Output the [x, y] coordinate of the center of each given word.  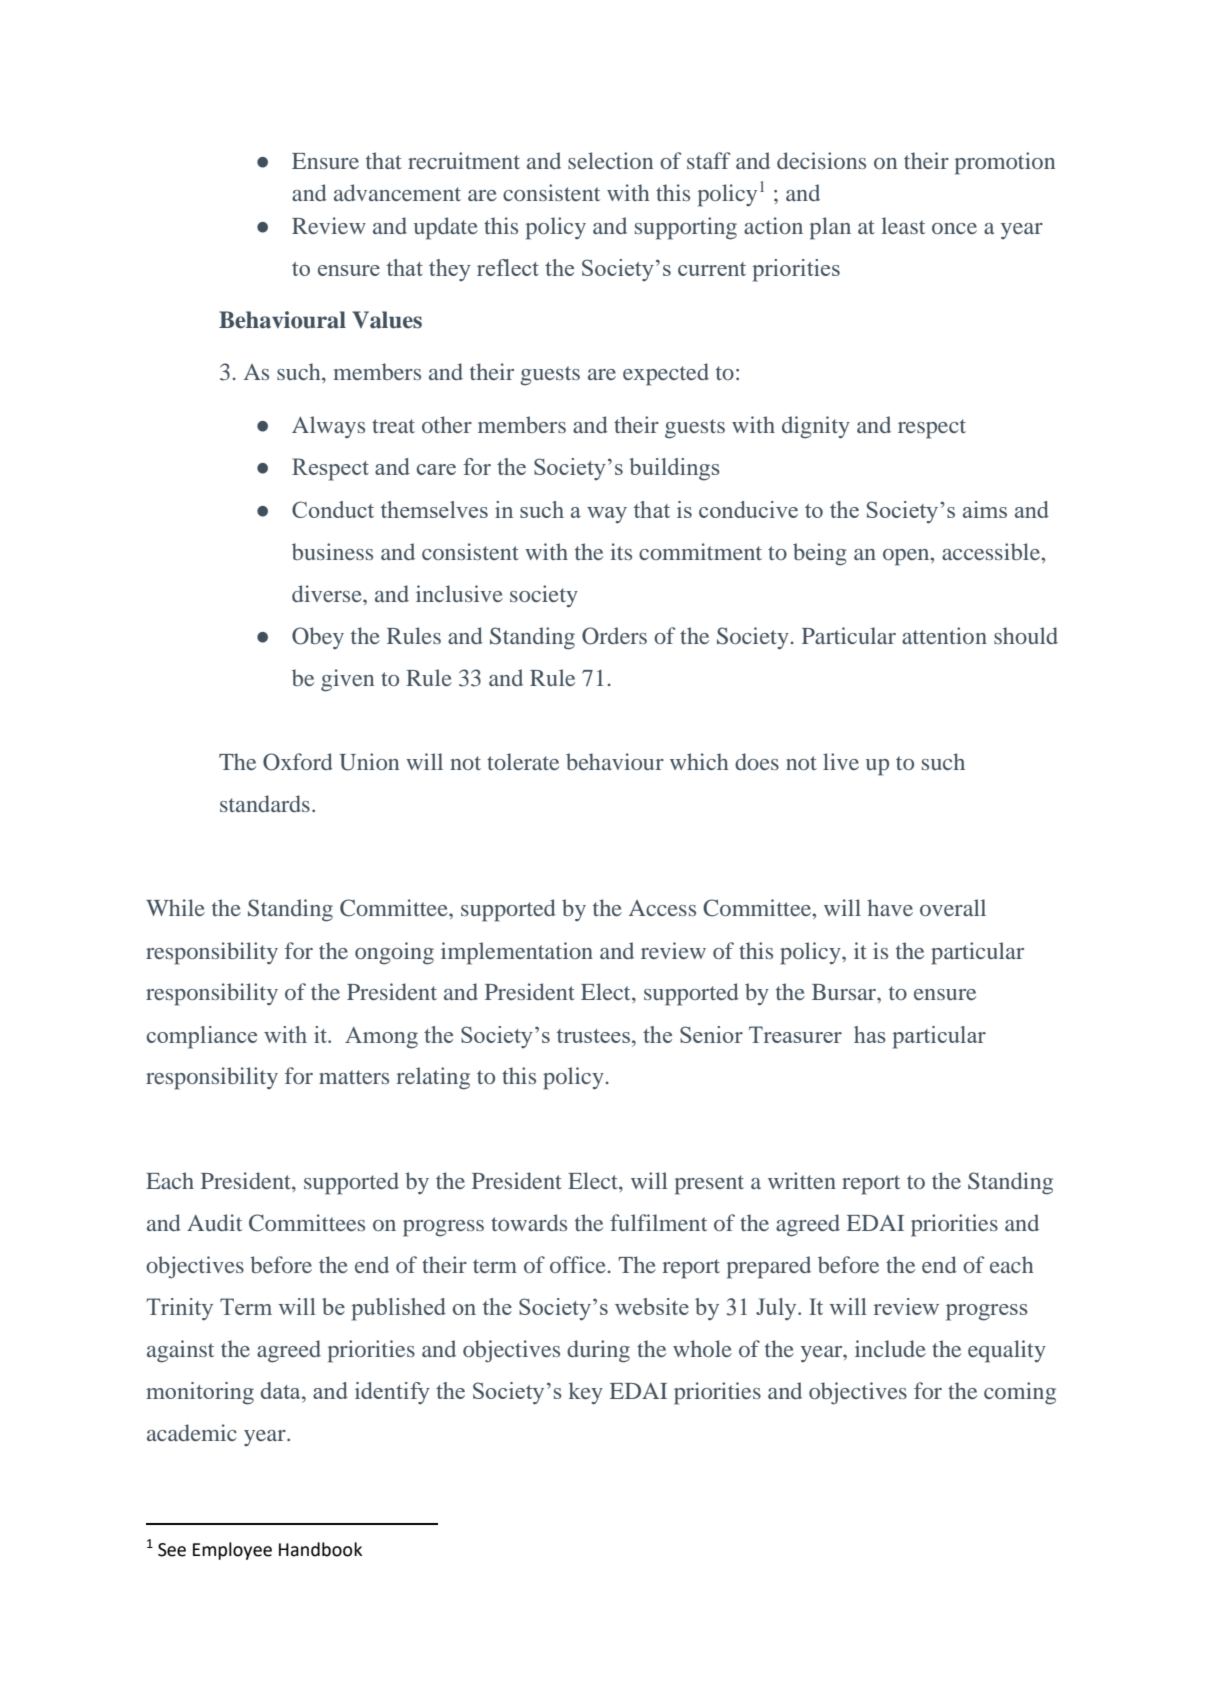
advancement [397, 192]
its [621, 551]
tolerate [523, 761]
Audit [214, 1222]
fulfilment [658, 1222]
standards [265, 803]
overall [953, 907]
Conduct [333, 509]
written [802, 1180]
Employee [232, 1551]
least [903, 225]
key [586, 1393]
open [907, 557]
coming [1020, 1393]
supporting [686, 228]
